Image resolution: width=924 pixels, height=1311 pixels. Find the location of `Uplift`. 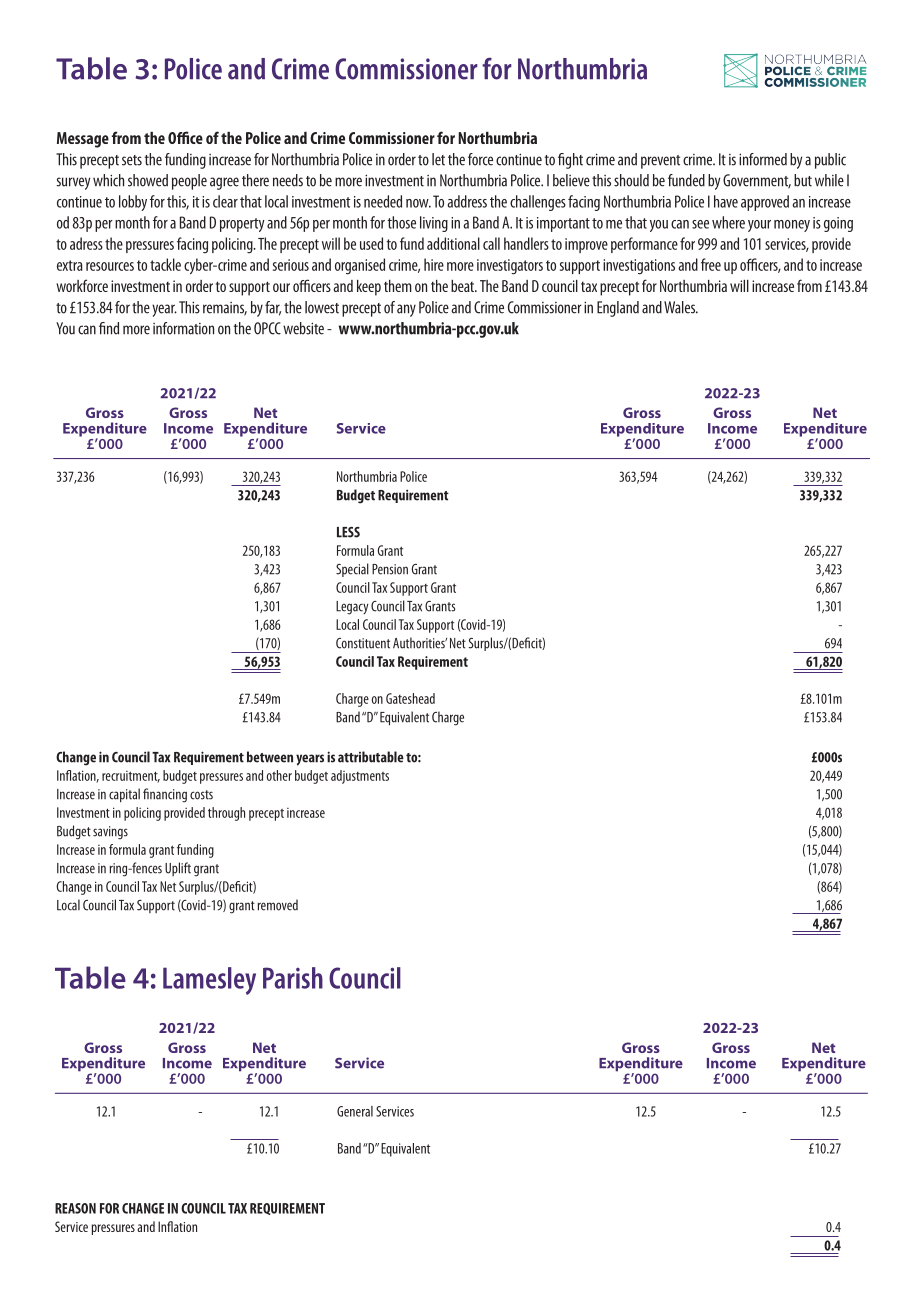

Uplift is located at coordinates (178, 869).
